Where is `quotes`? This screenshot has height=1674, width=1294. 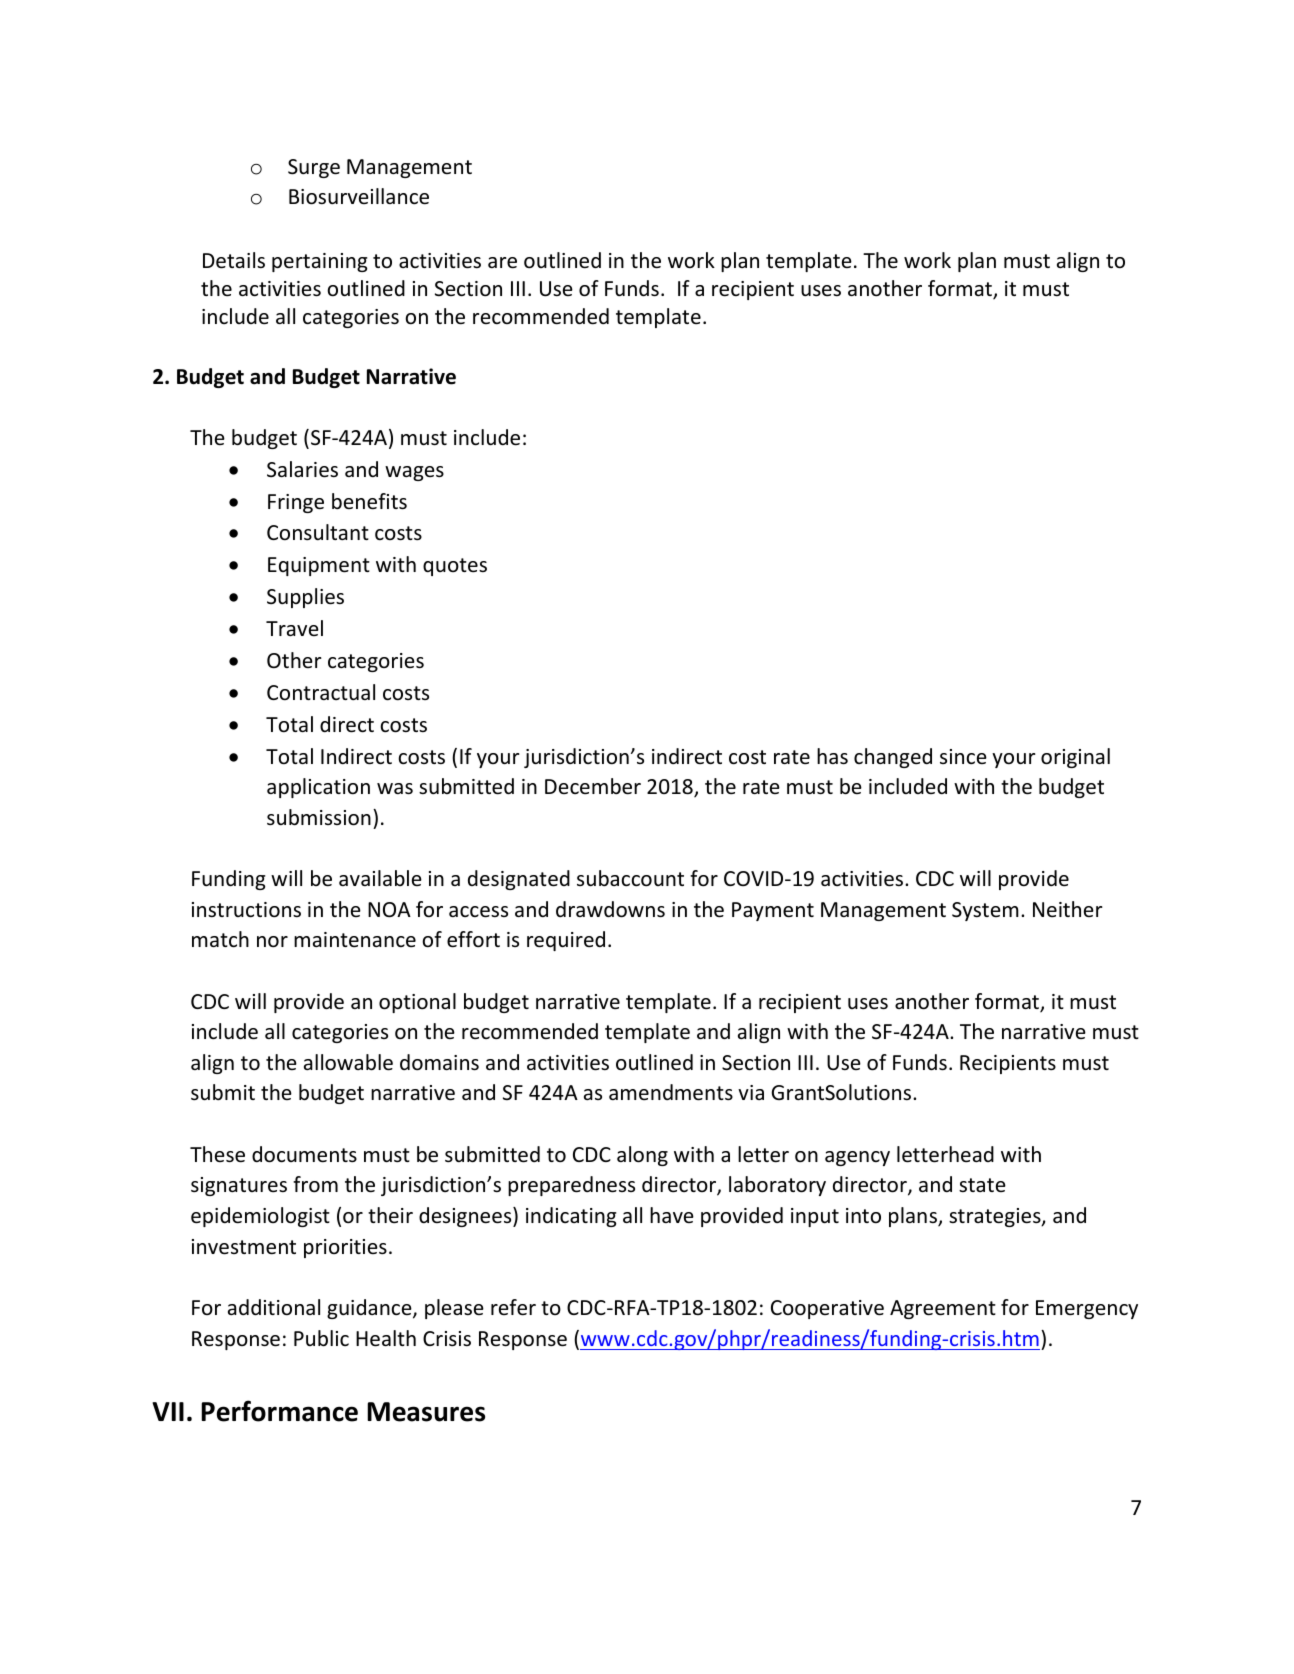
quotes is located at coordinates (455, 567).
